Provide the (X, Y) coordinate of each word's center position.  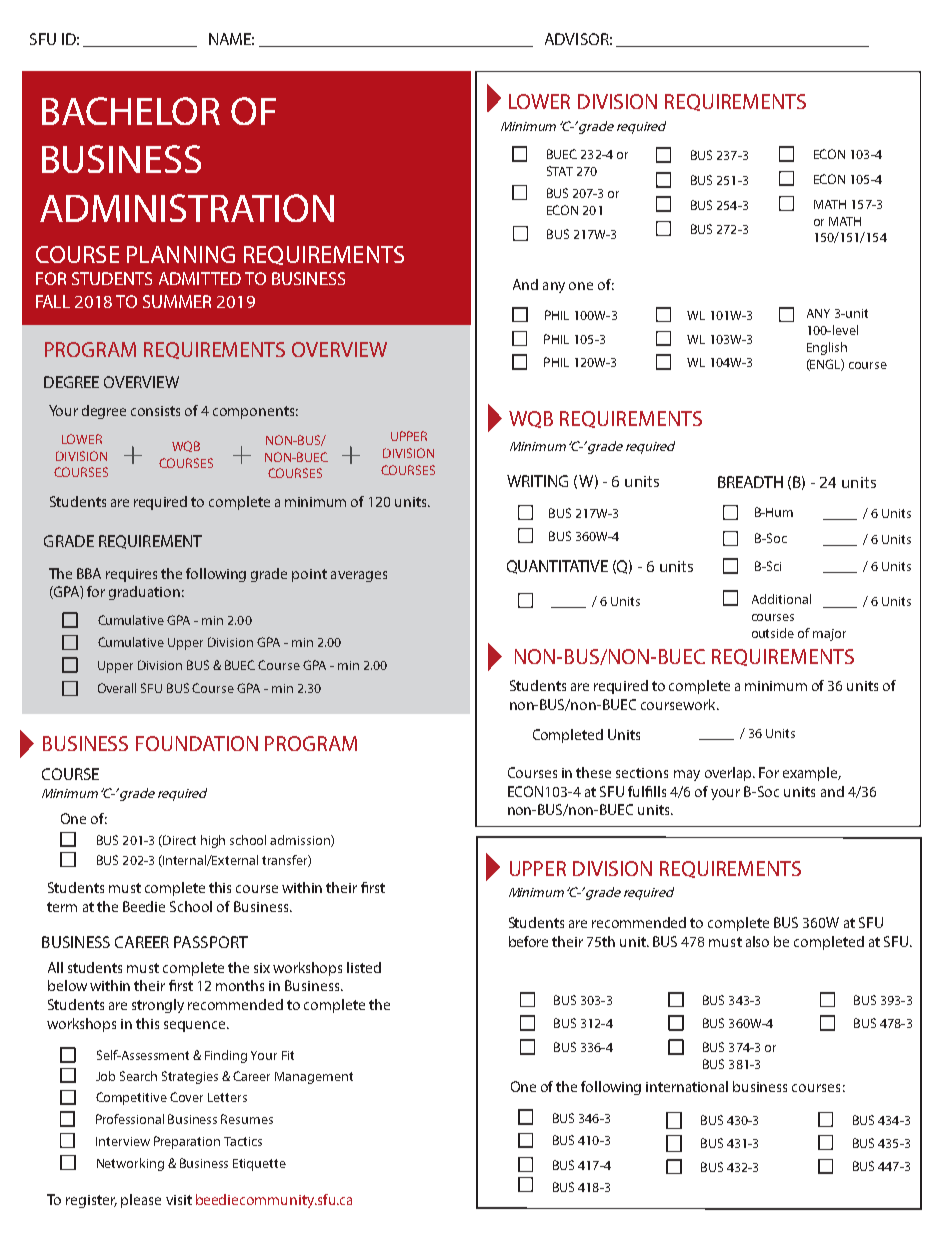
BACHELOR (131, 111)
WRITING (537, 481)
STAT (560, 171)
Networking (130, 1164)
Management (314, 1078)
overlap (729, 774)
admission (301, 841)
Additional (781, 599)
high (213, 841)
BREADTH (750, 482)
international (687, 1086)
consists (155, 411)
